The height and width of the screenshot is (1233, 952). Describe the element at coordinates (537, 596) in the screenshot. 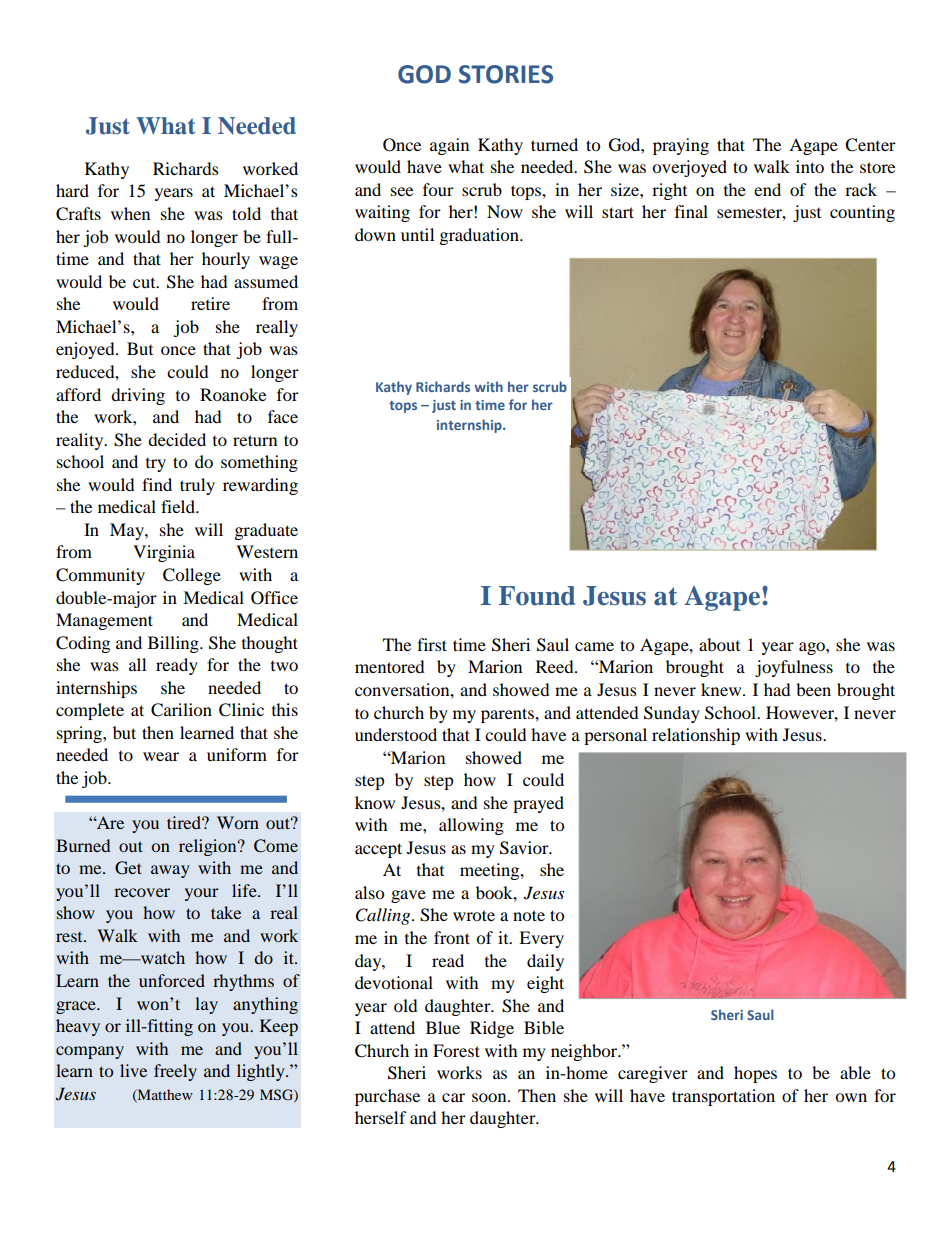

I see `Found` at that location.
